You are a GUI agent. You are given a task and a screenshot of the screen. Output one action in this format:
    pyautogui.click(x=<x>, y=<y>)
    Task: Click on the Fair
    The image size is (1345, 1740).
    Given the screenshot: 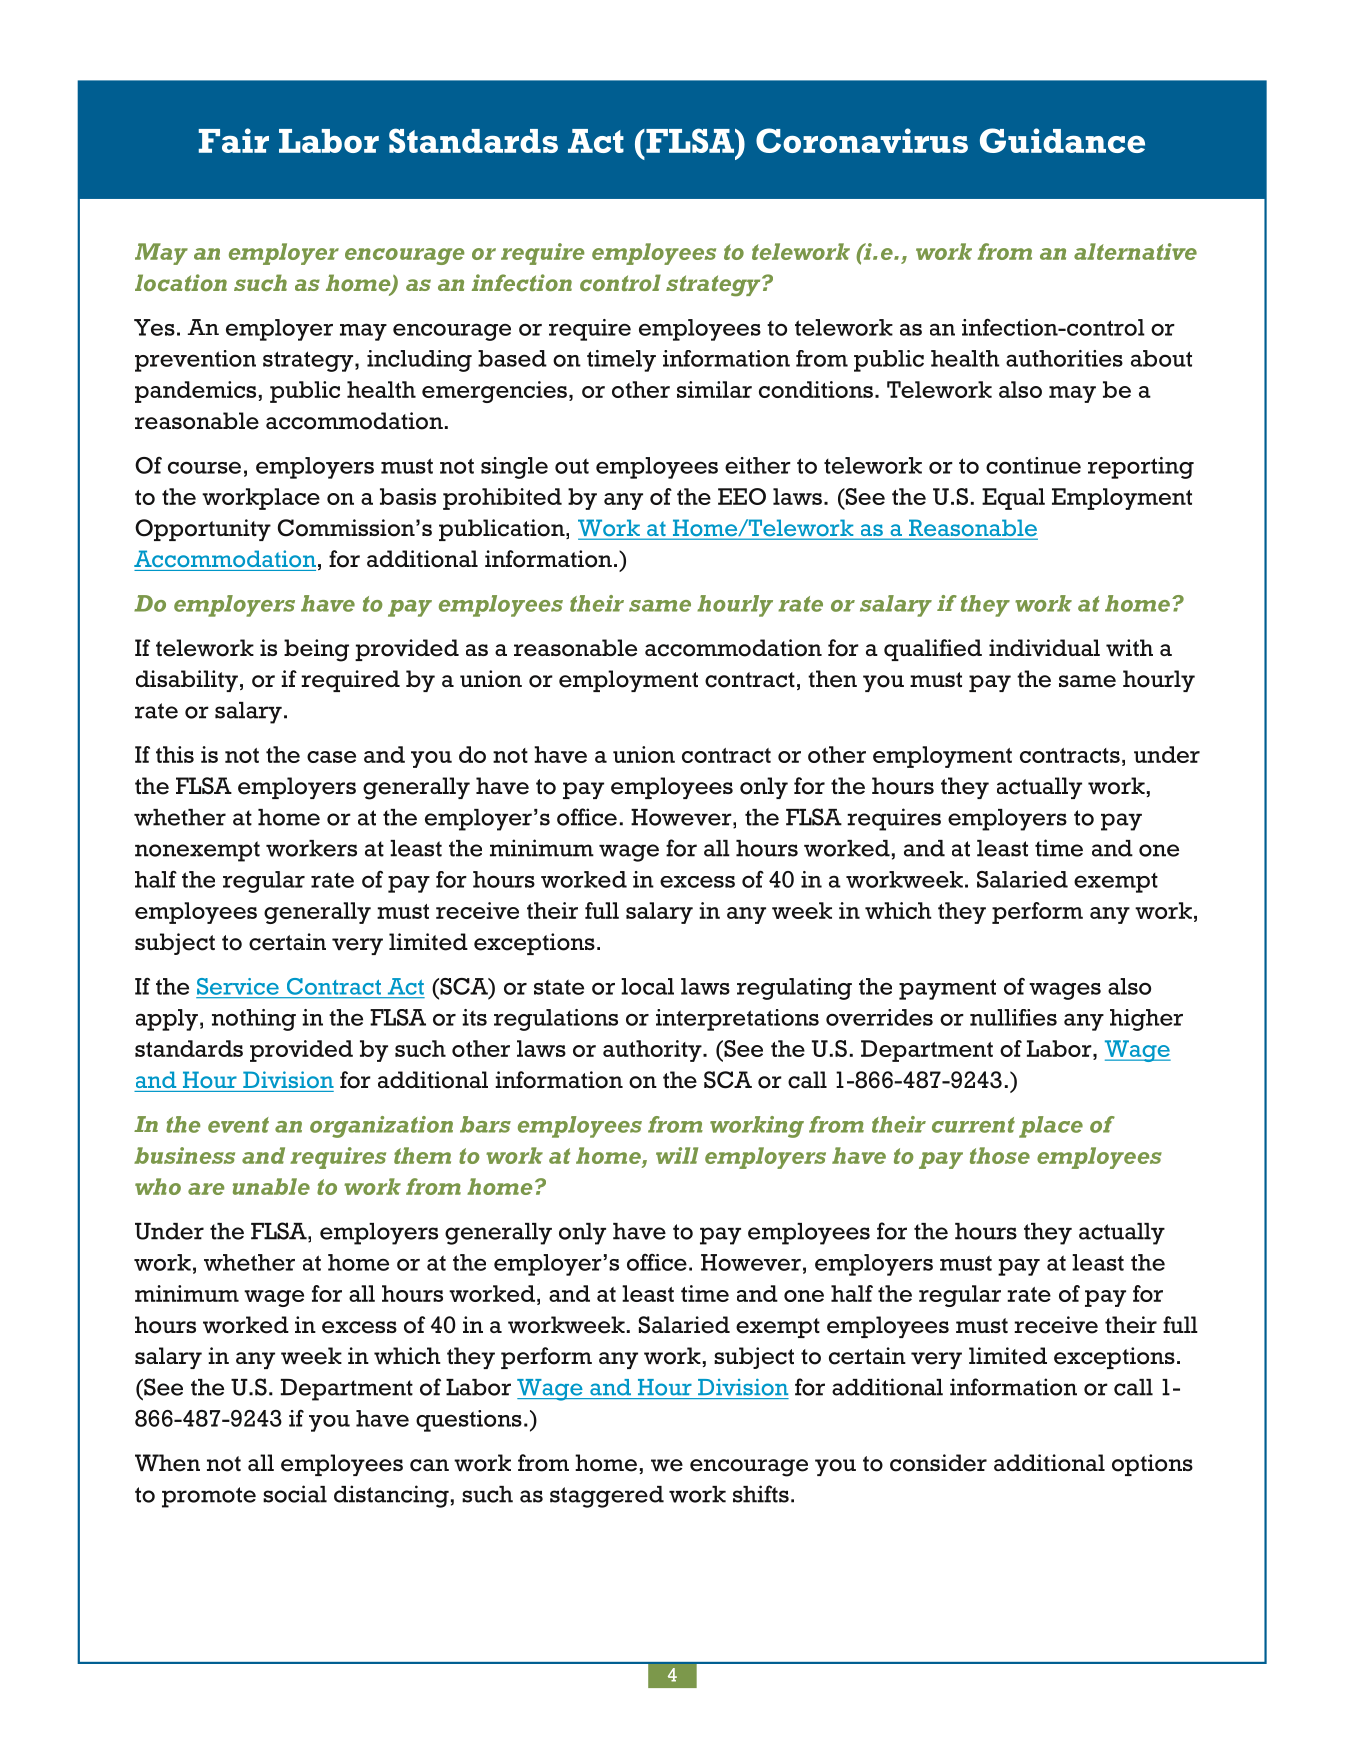 What is the action you would take?
    pyautogui.click(x=234, y=140)
